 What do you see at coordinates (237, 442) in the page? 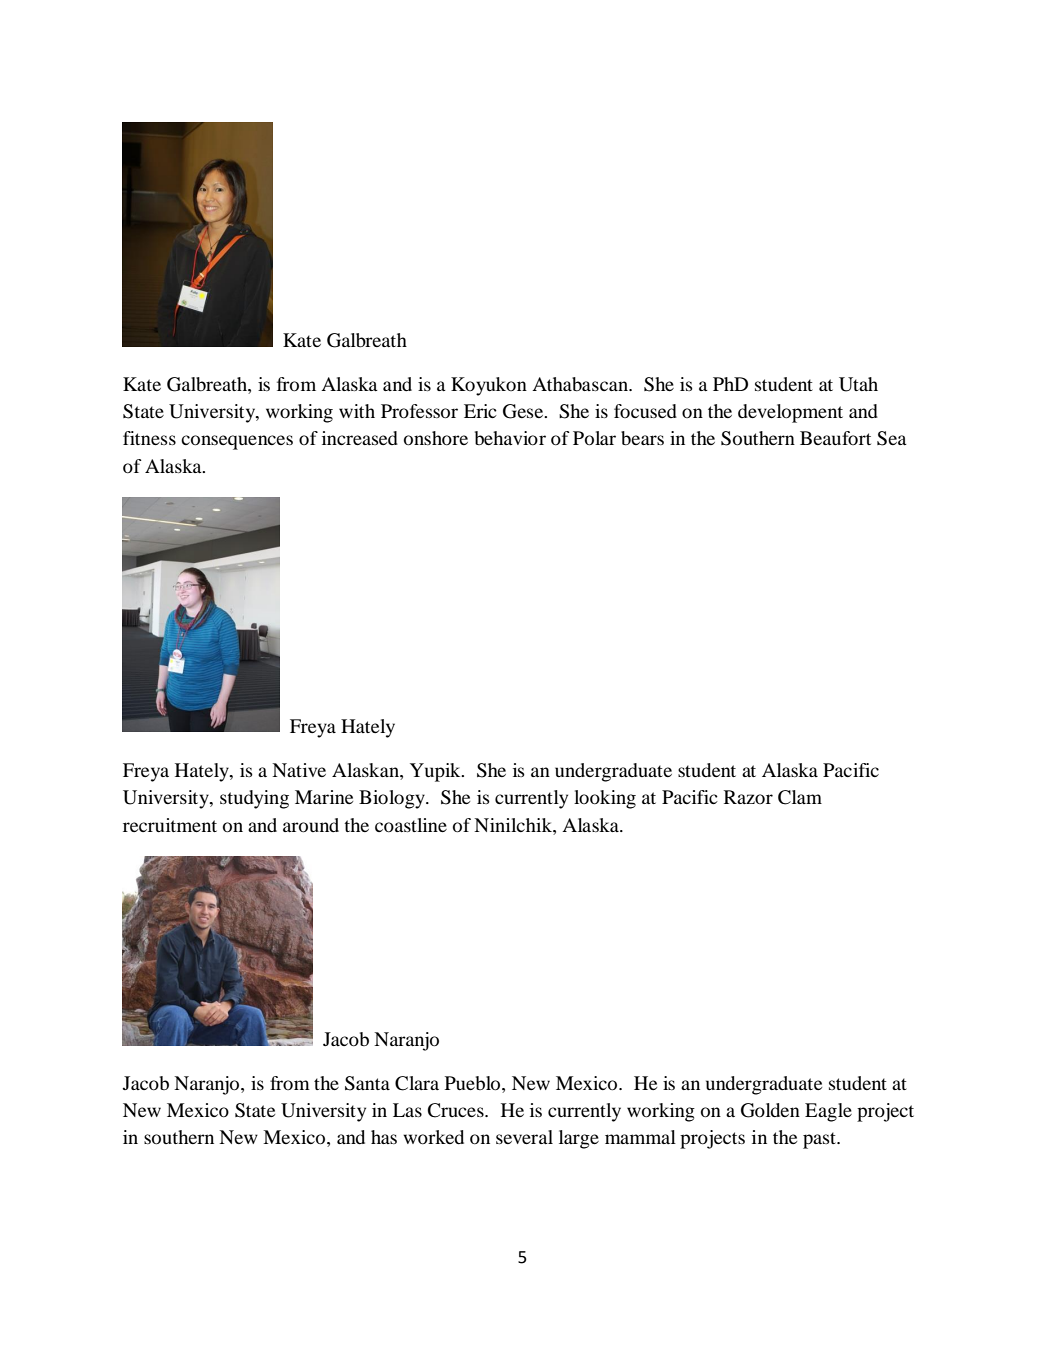
I see `consequences` at bounding box center [237, 442].
